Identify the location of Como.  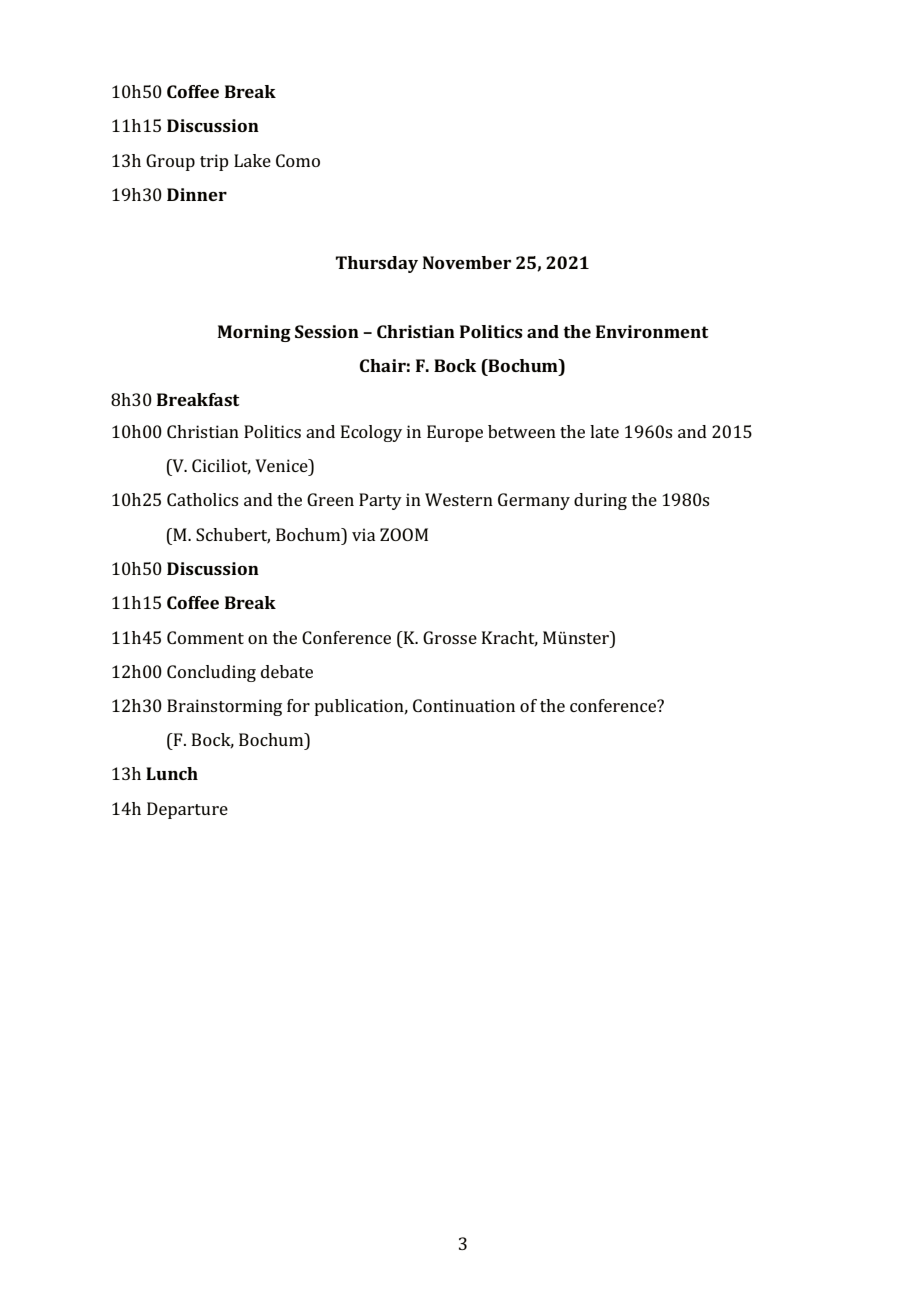
(298, 160).
